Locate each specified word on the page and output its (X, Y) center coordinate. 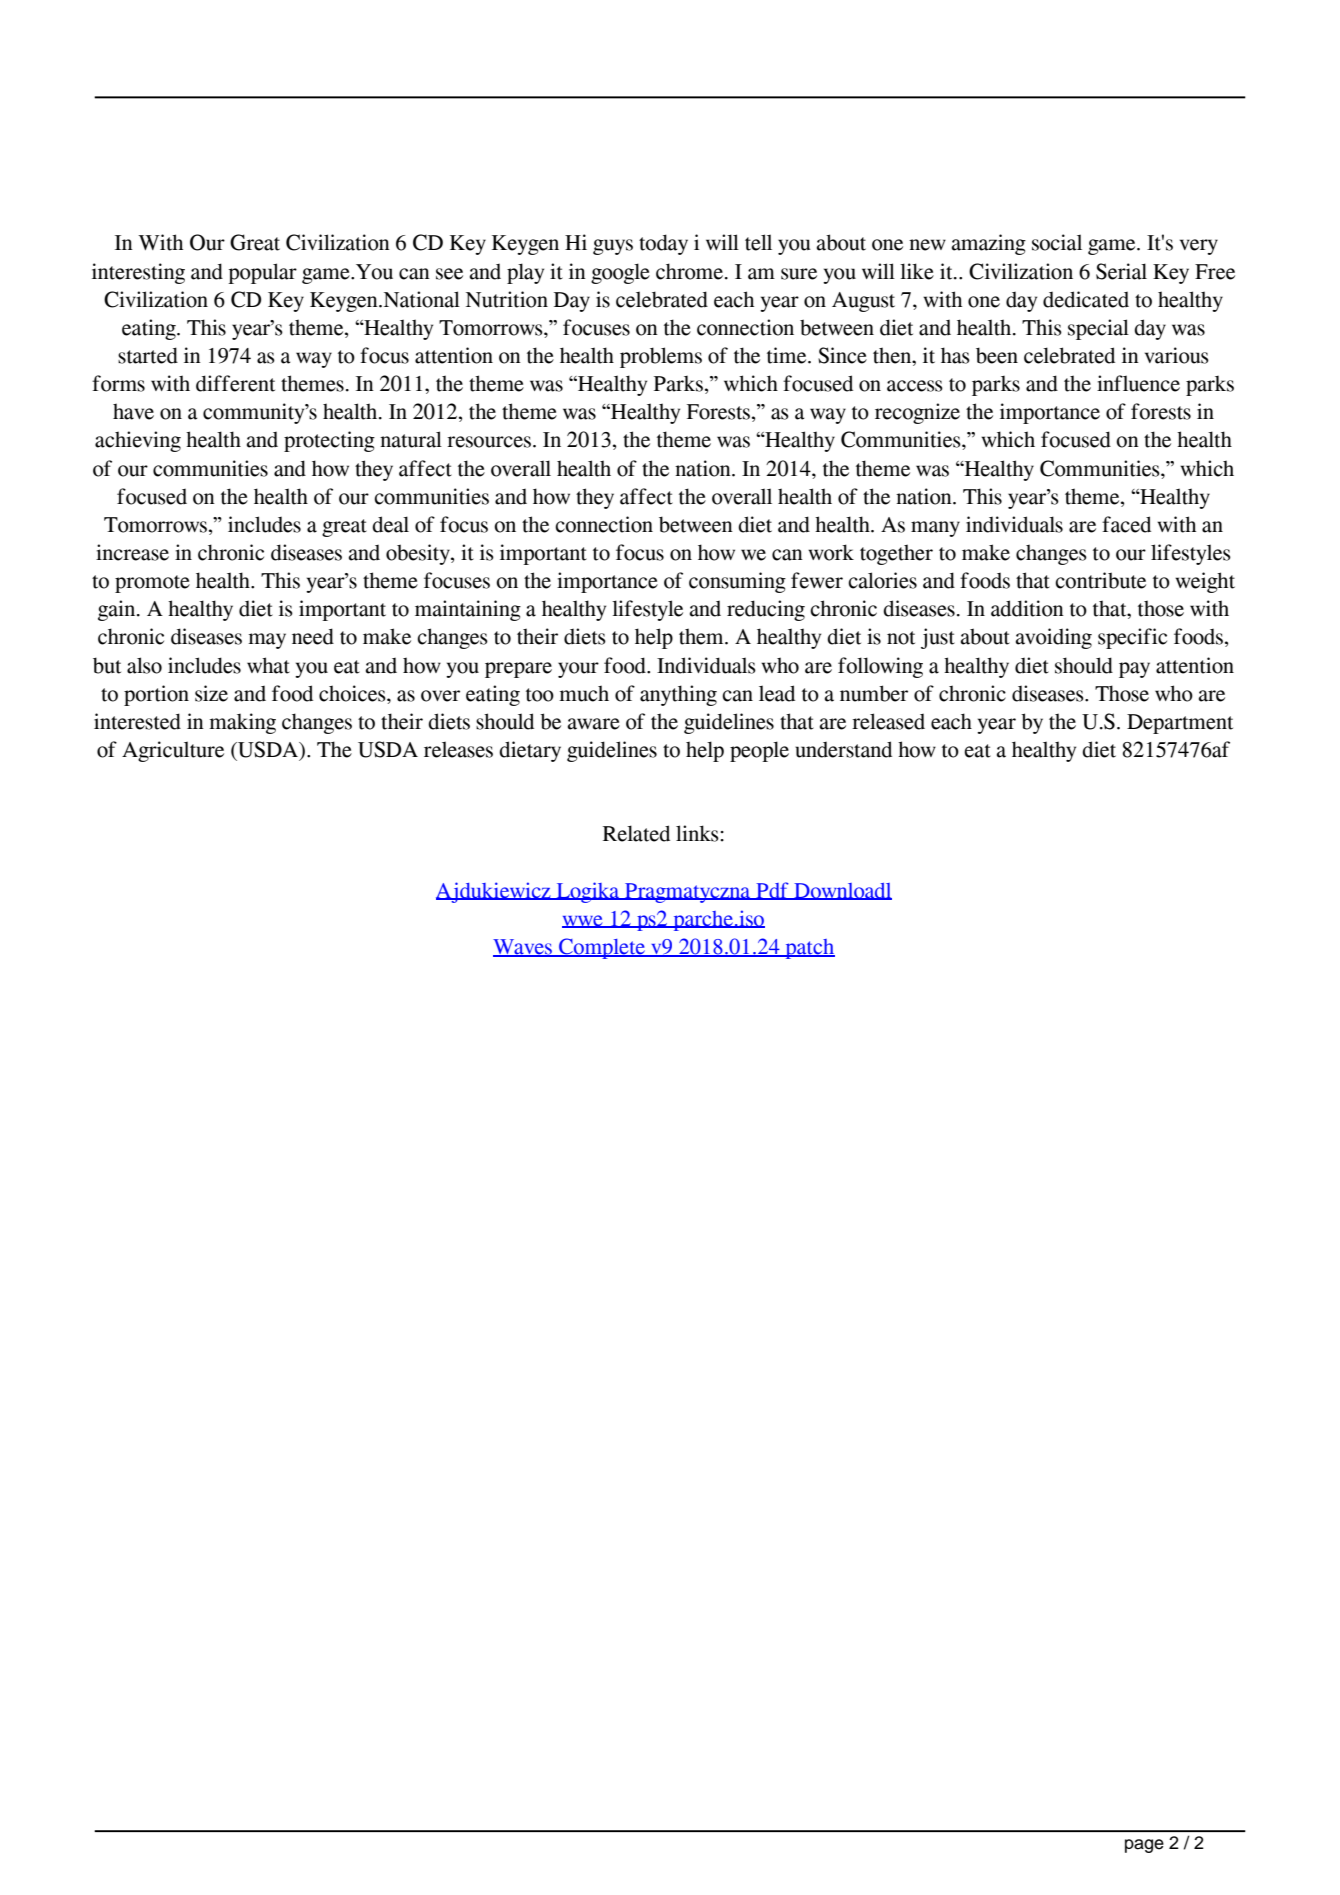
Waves (524, 948)
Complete (602, 948)
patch (809, 949)
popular (262, 273)
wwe (583, 921)
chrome (691, 271)
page (1144, 1846)
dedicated (1086, 299)
